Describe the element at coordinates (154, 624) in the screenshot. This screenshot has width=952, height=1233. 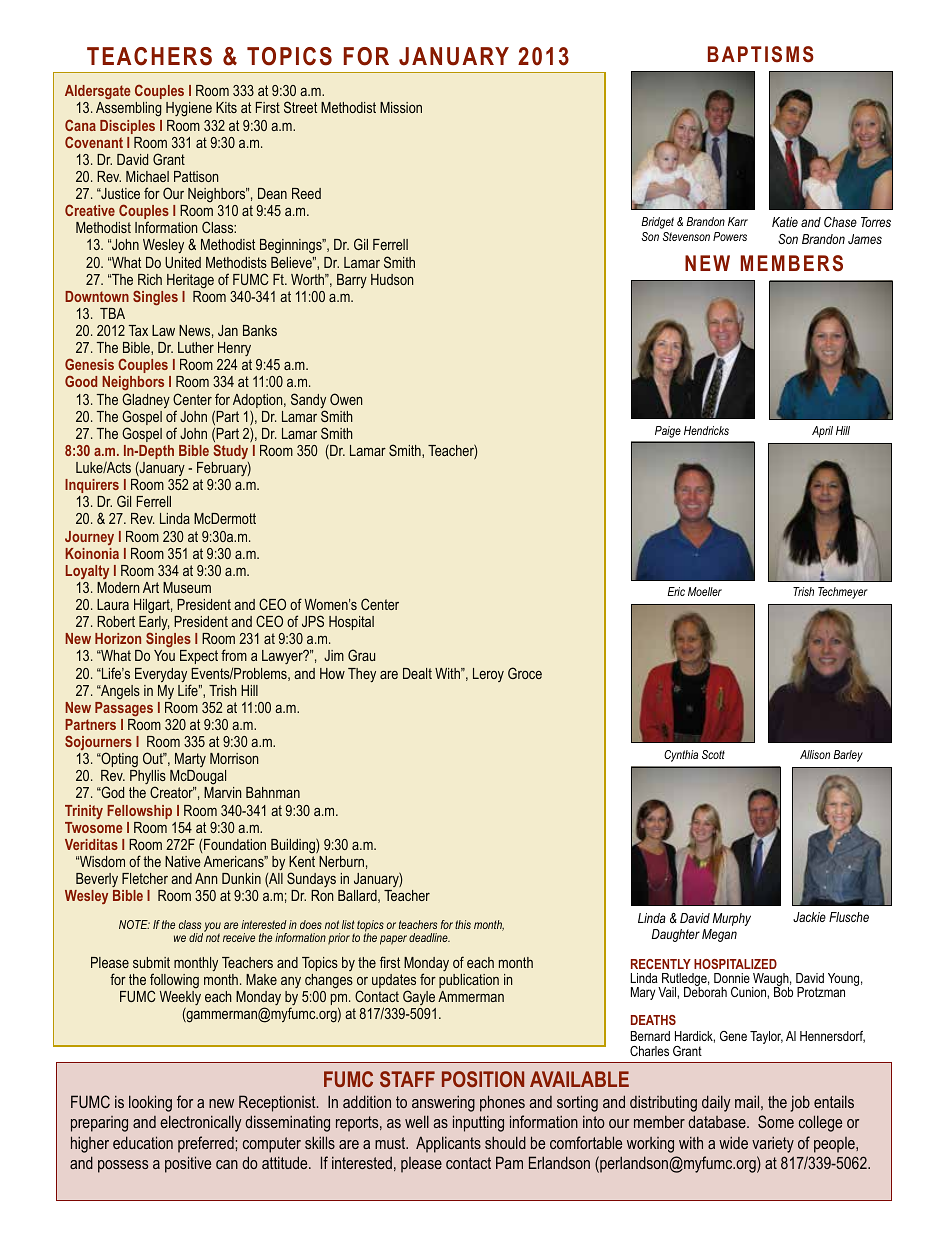
I see `Early` at that location.
